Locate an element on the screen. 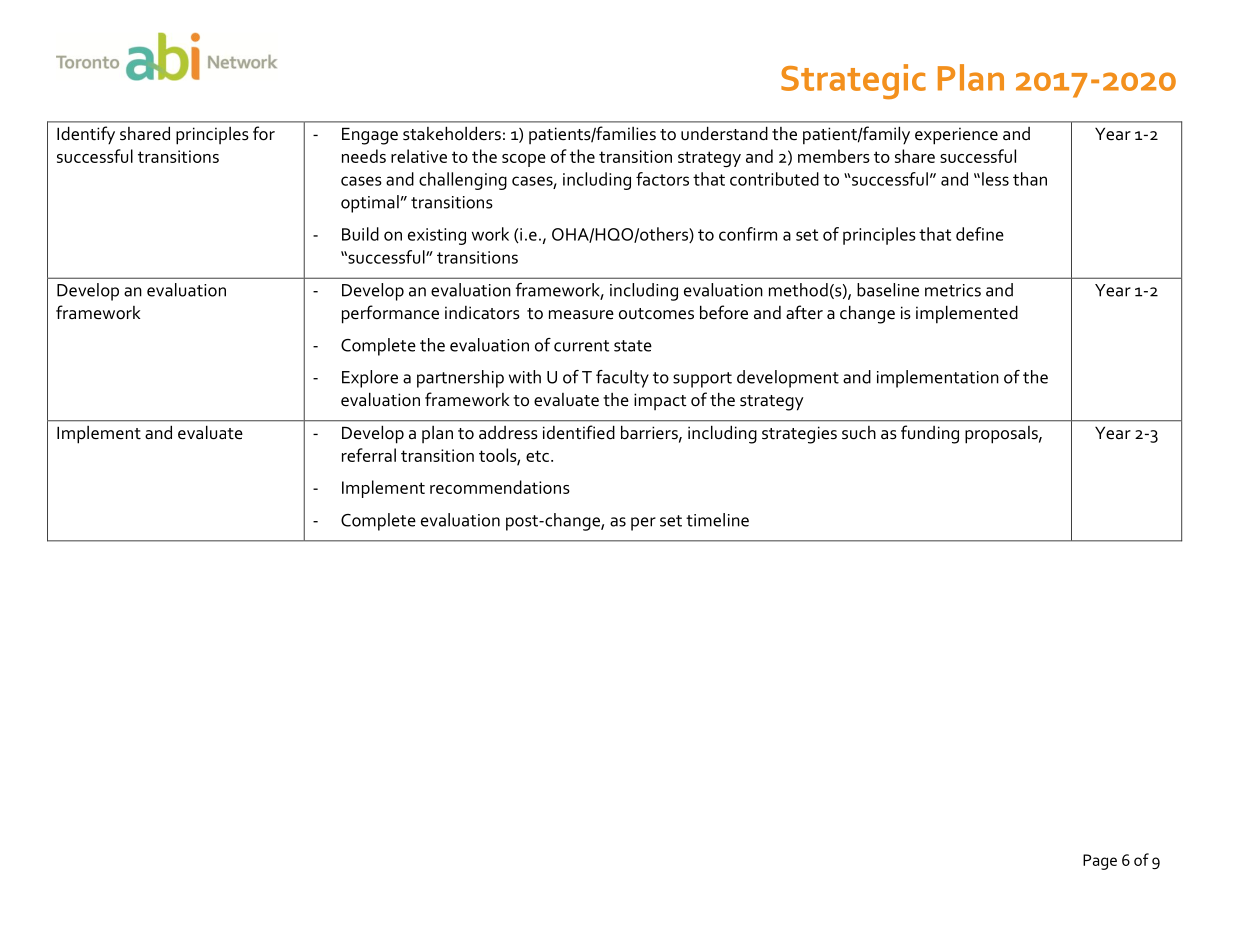 This screenshot has width=1233, height=952. Identify is located at coordinates (86, 135).
